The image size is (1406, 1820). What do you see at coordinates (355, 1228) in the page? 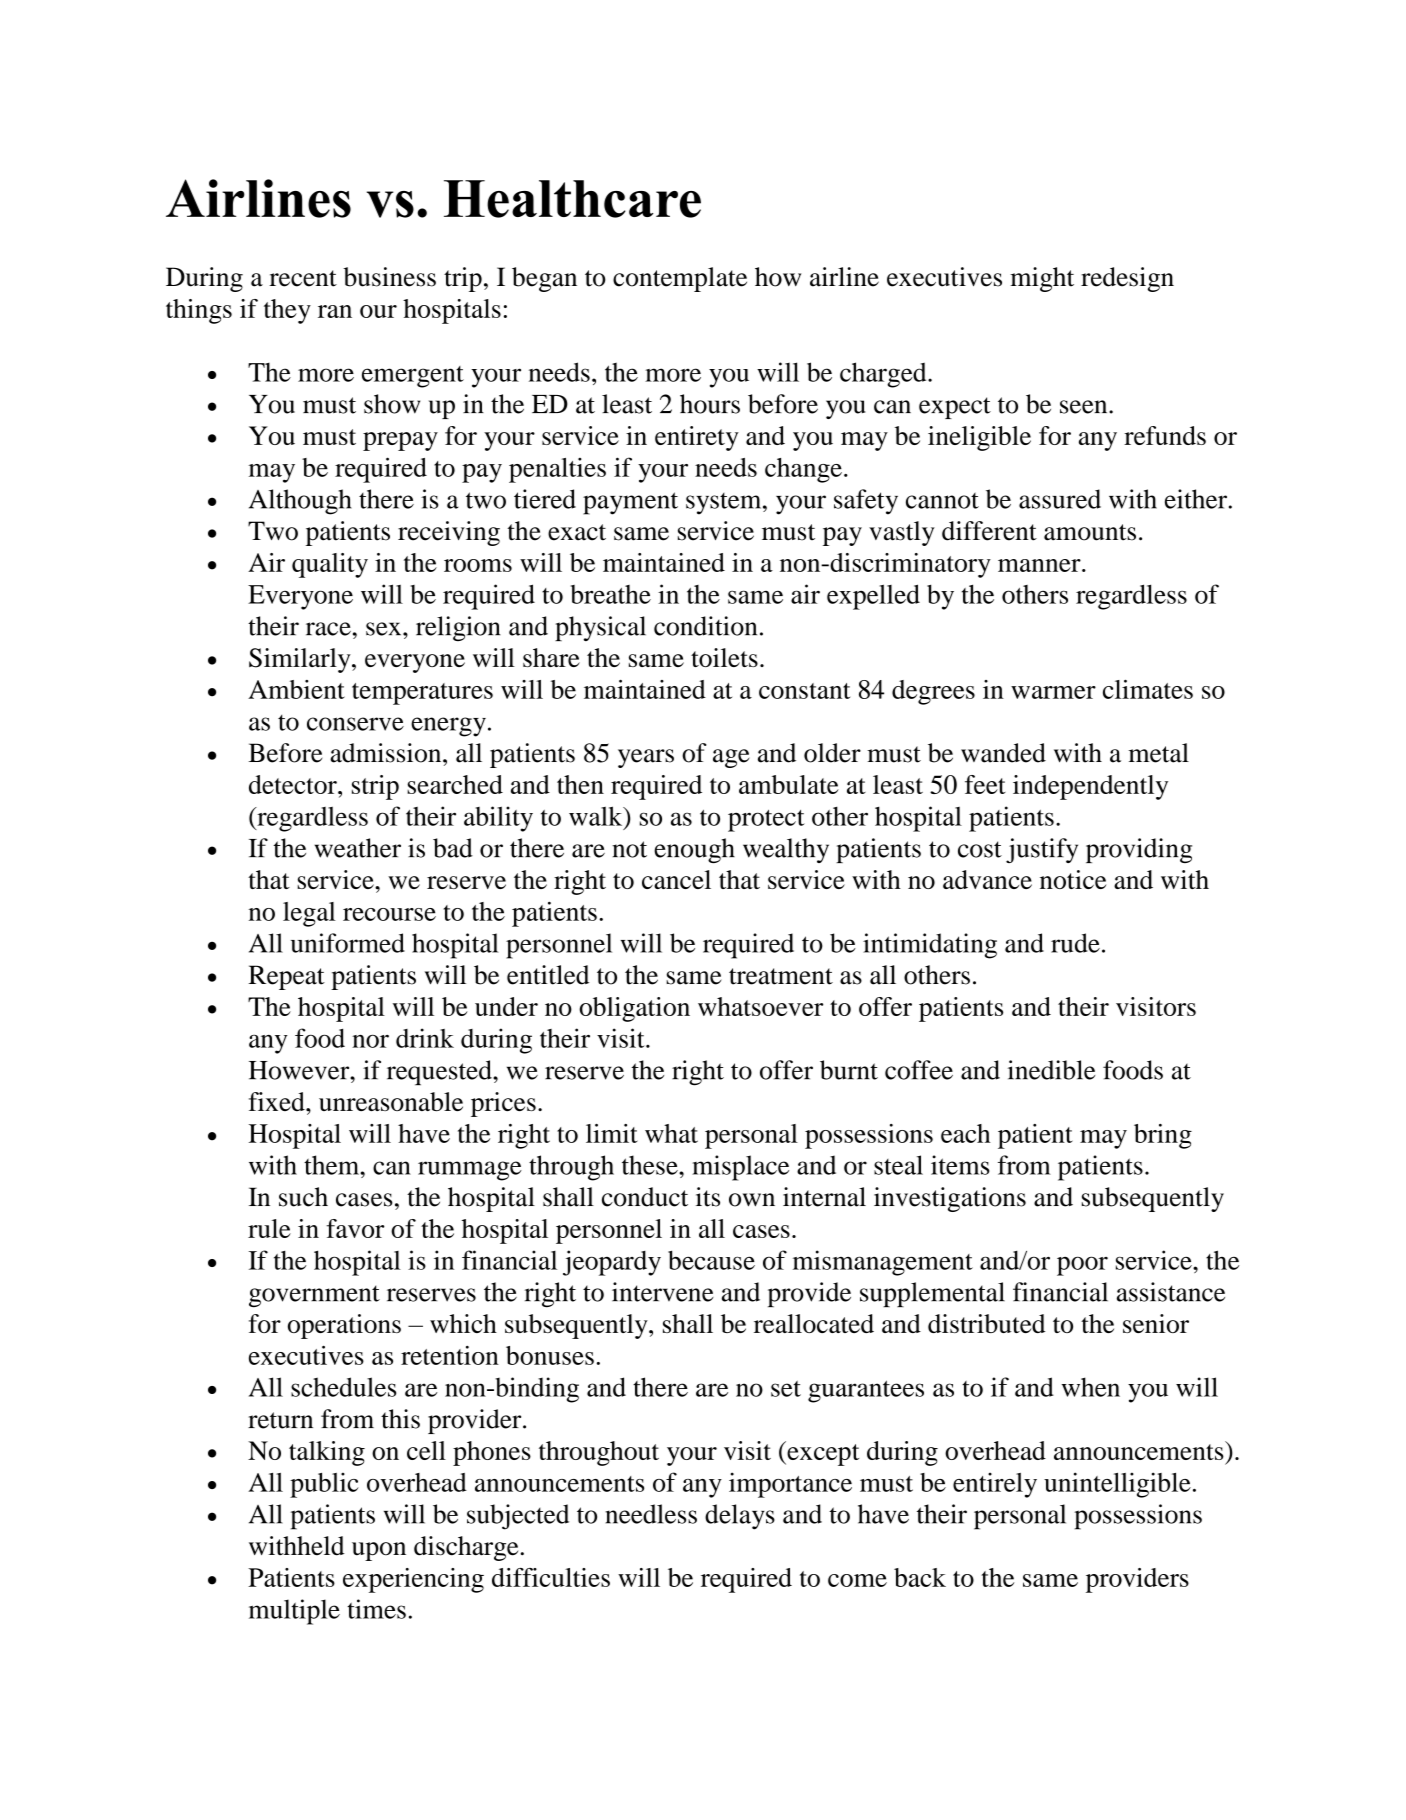
I see `favor` at bounding box center [355, 1228].
